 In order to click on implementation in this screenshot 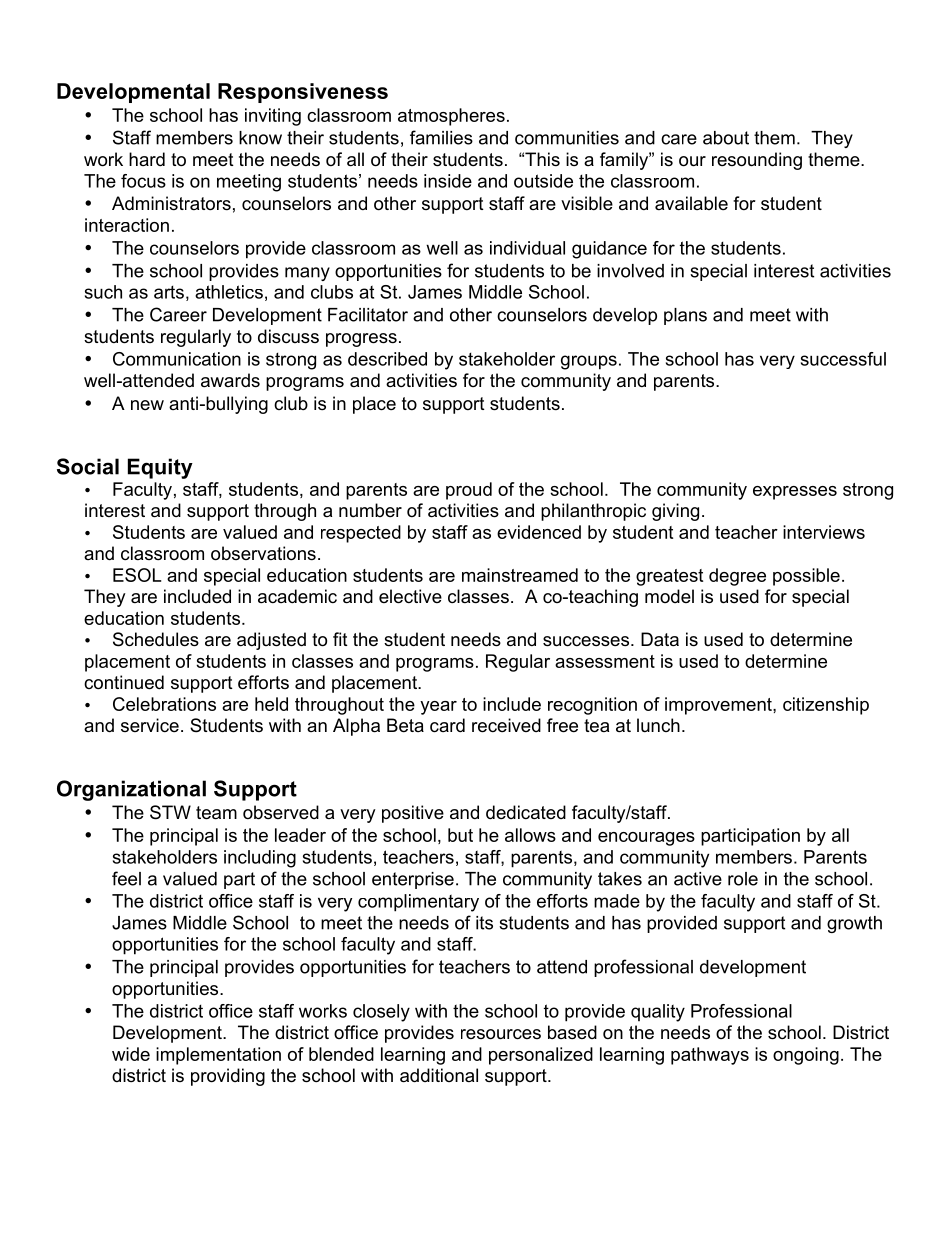, I will do `click(218, 1056)`.
